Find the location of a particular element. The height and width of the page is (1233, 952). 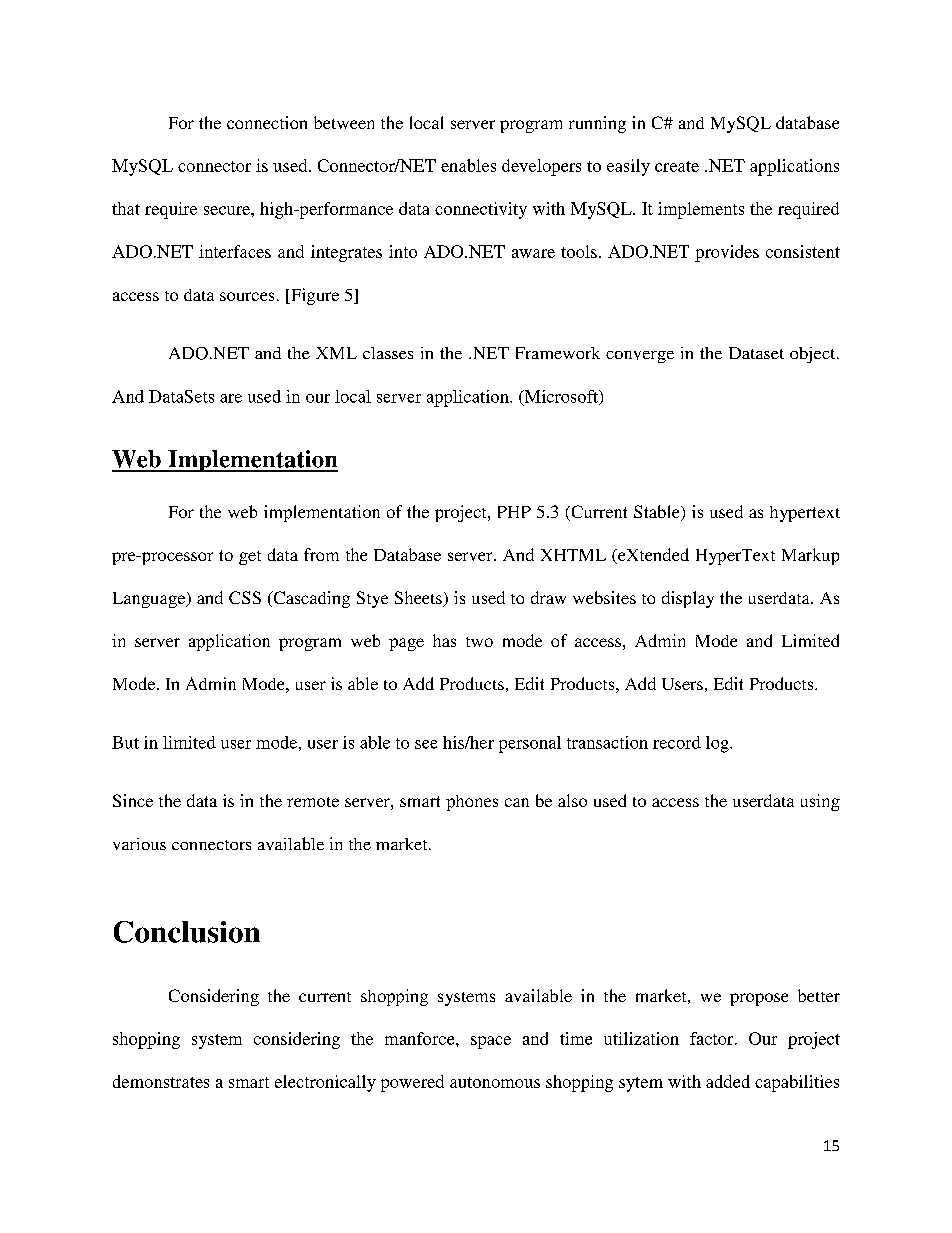

demonstrates is located at coordinates (161, 1081).
